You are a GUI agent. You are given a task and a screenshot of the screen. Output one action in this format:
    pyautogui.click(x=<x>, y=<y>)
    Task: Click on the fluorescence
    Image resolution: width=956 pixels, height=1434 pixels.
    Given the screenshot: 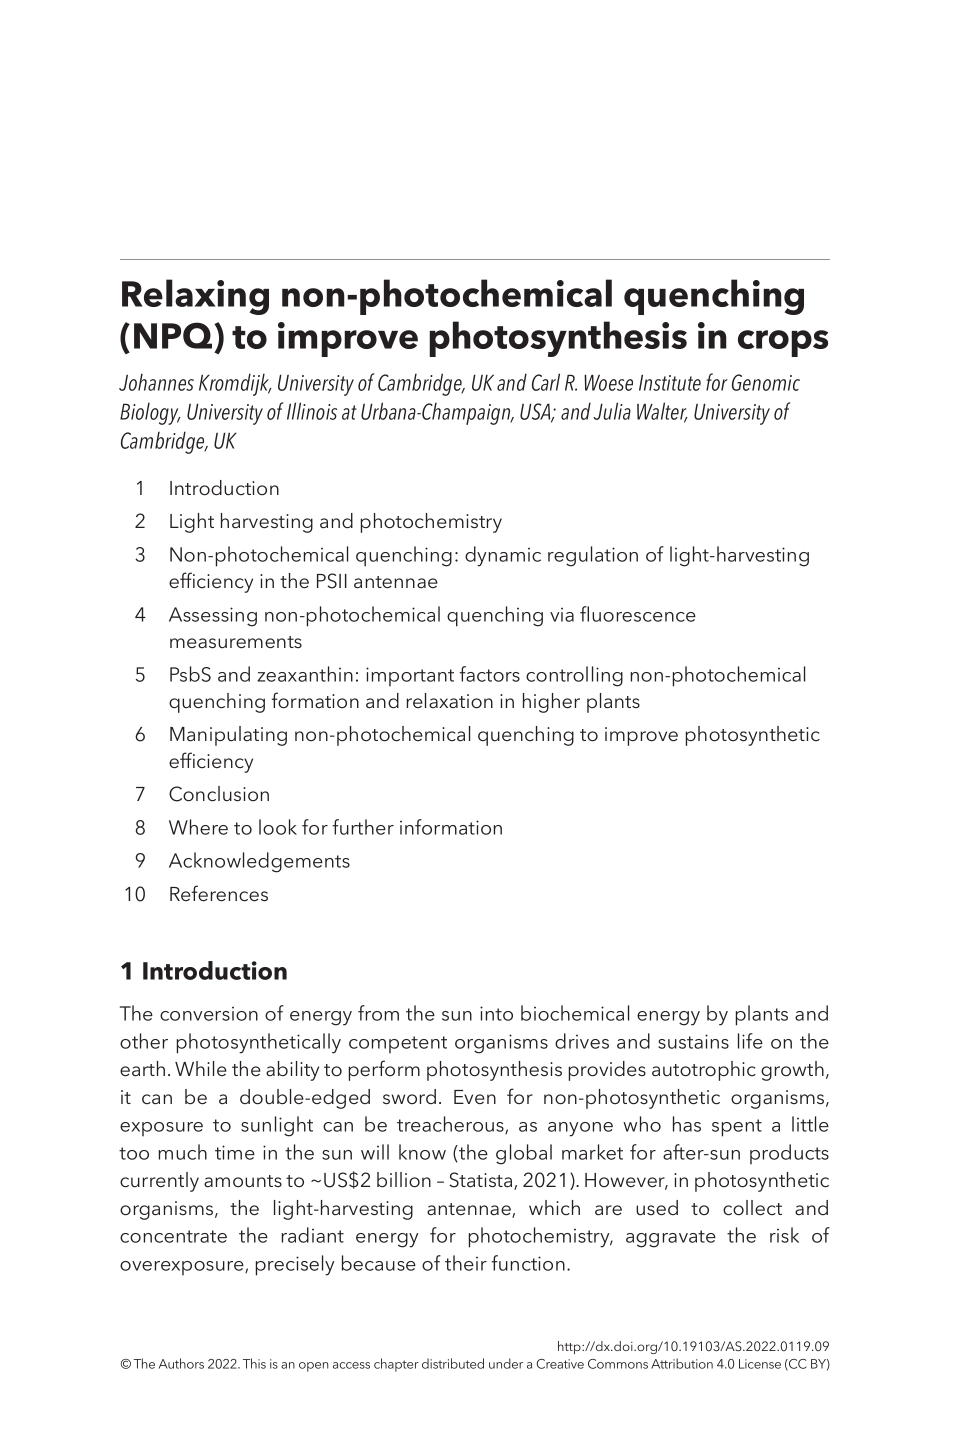 What is the action you would take?
    pyautogui.click(x=638, y=614)
